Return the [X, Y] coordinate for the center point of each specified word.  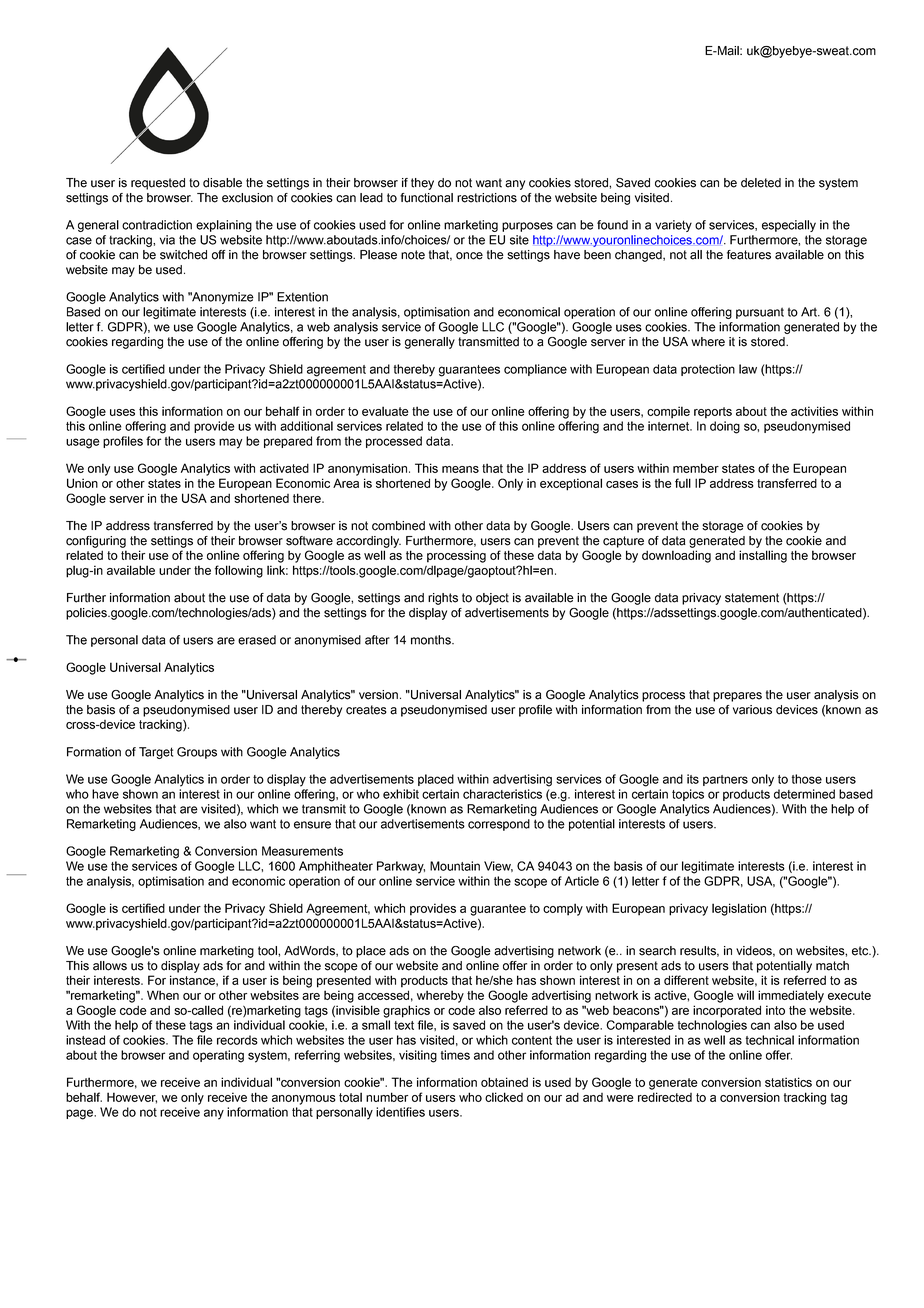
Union [82, 483]
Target [156, 753]
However [132, 1098]
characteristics [502, 794]
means [460, 469]
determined [804, 794]
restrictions [487, 198]
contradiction [157, 225]
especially [789, 226]
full [683, 483]
